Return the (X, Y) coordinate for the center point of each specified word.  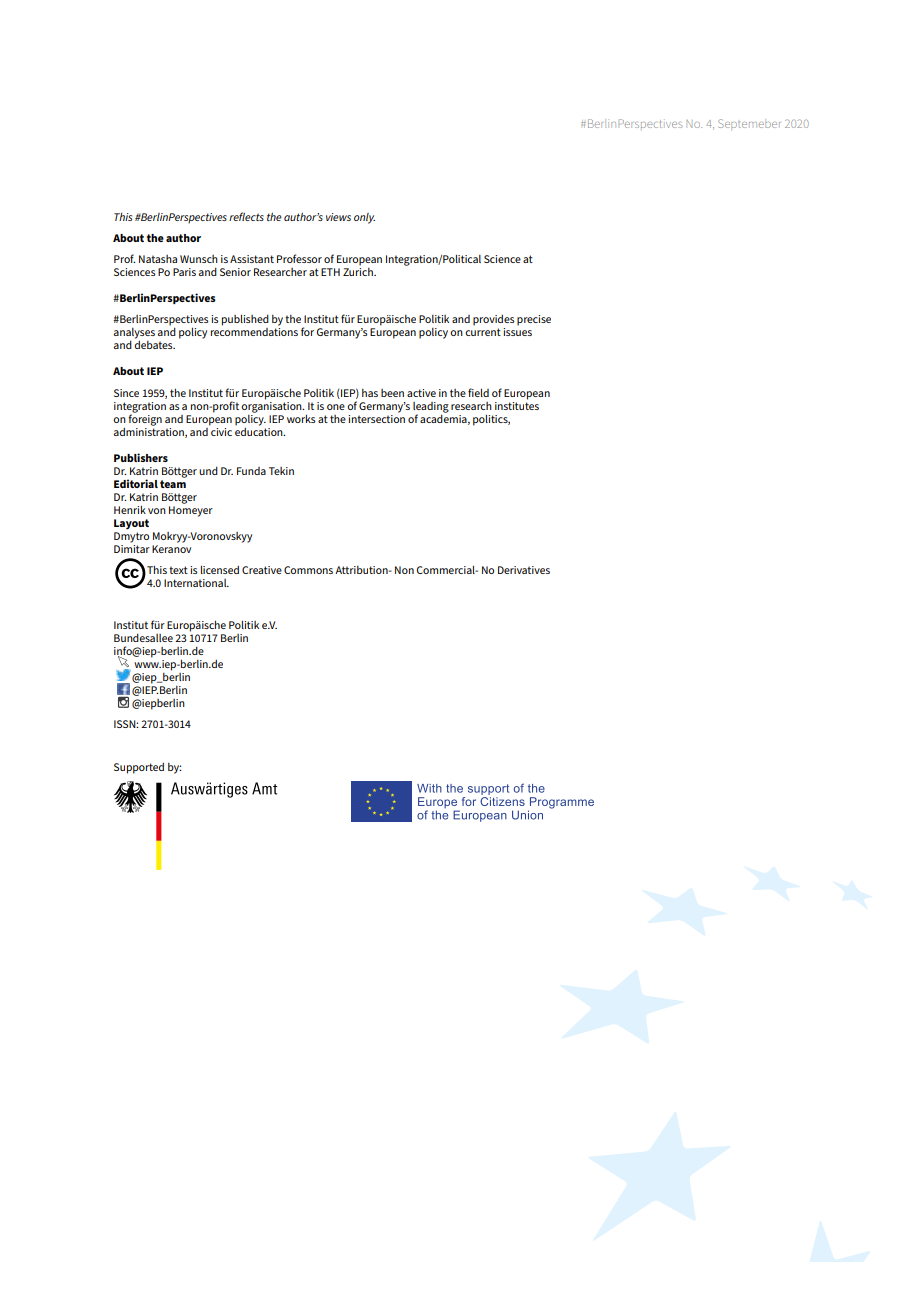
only (364, 218)
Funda (251, 471)
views (338, 217)
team (173, 484)
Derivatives (524, 570)
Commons (308, 570)
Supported (139, 768)
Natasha (158, 259)
